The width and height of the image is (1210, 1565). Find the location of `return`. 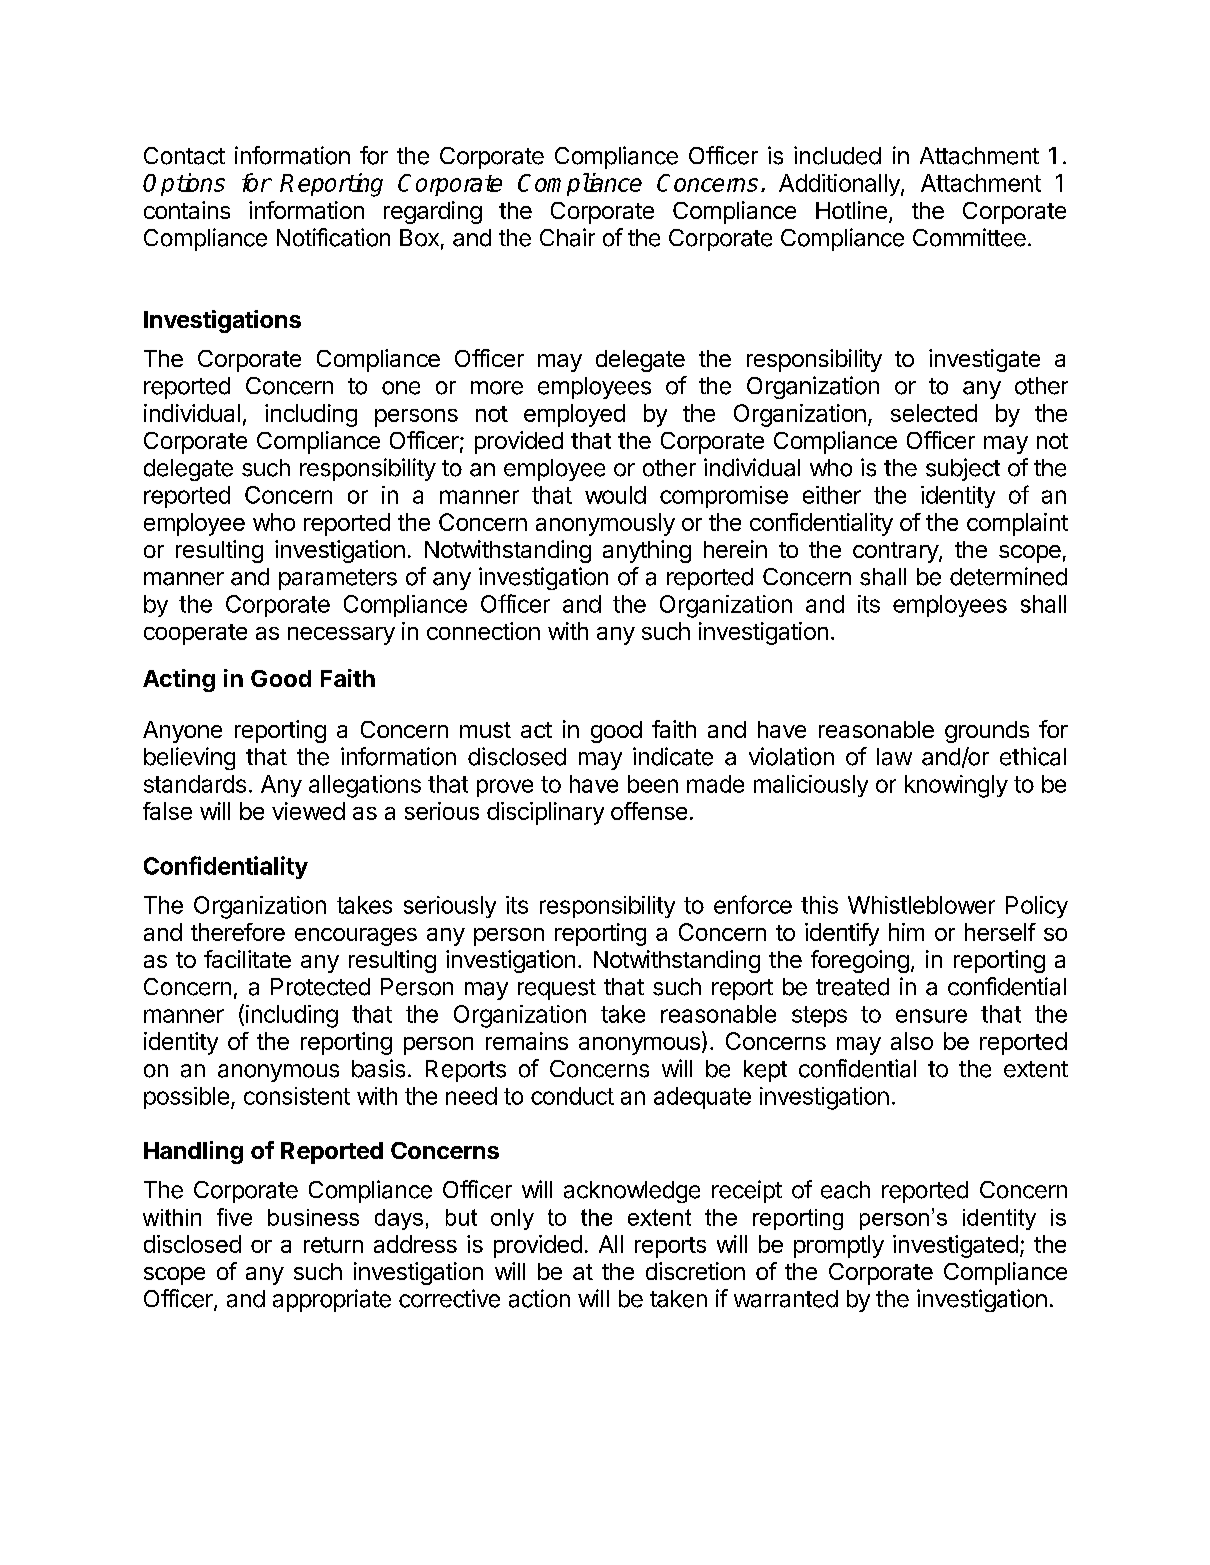

return is located at coordinates (333, 1245).
